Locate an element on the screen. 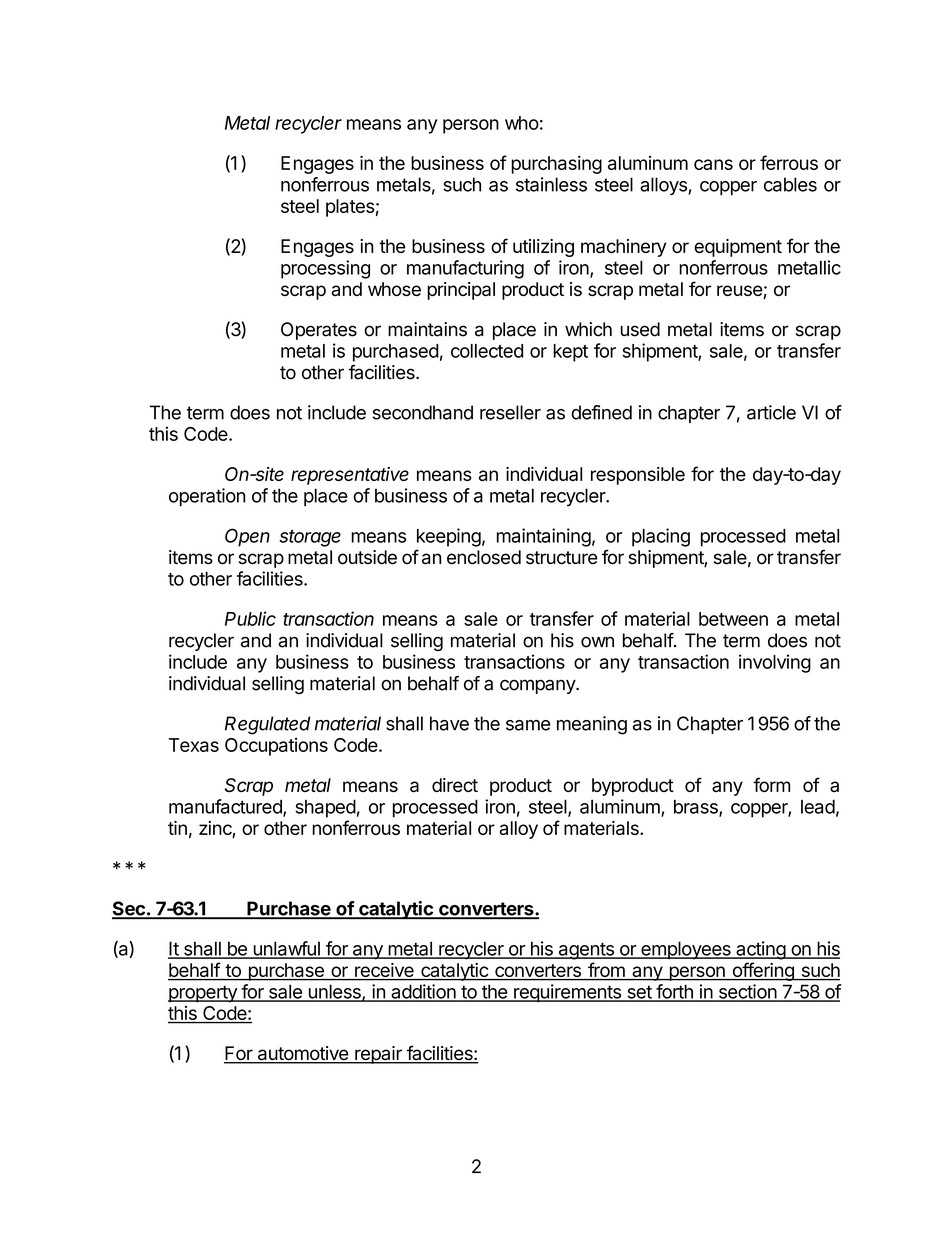  form is located at coordinates (771, 784).
